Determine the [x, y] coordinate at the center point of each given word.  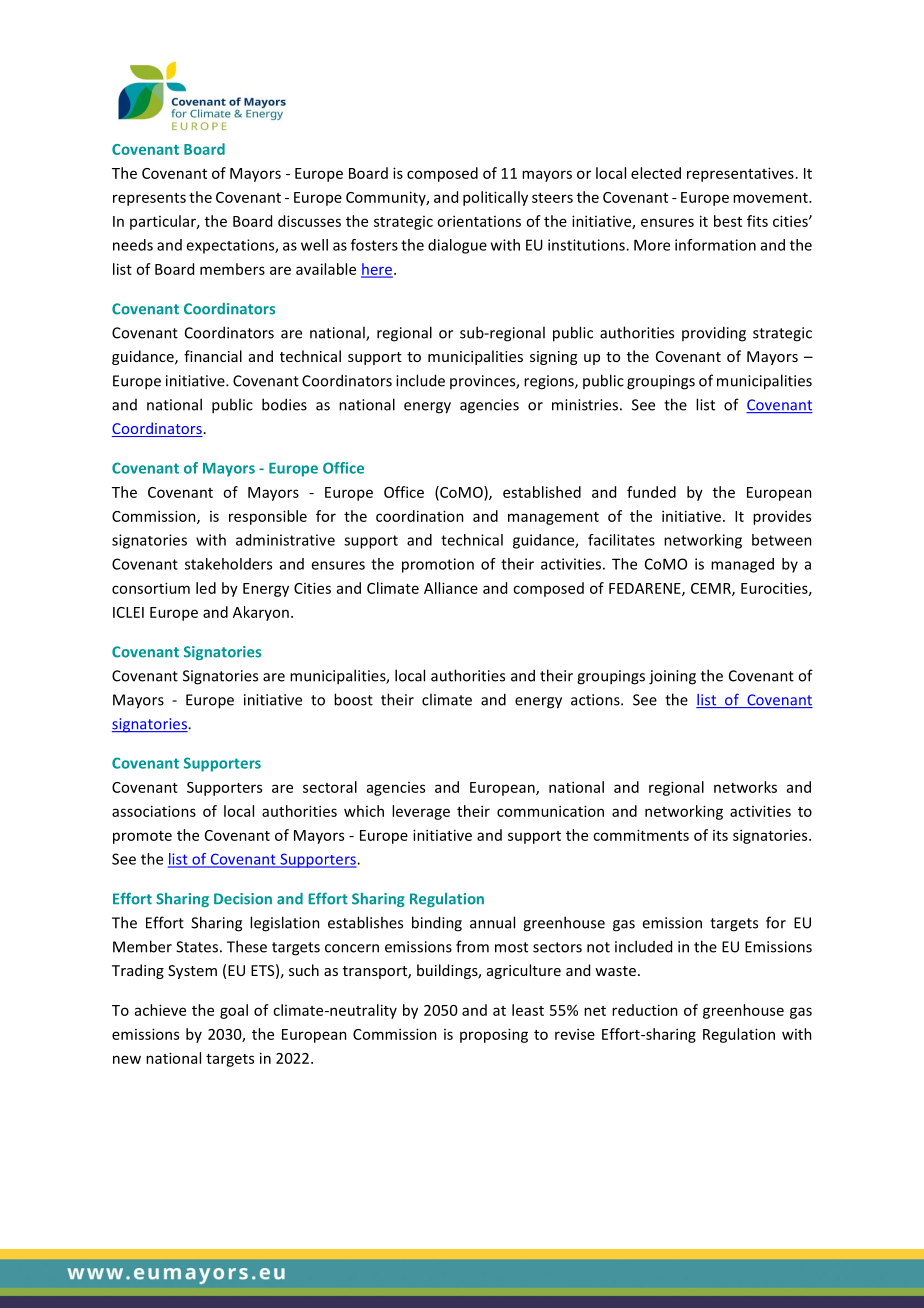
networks [745, 787]
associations [154, 811]
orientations [479, 221]
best [728, 221]
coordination [420, 516]
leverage [421, 812]
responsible [268, 517]
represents [149, 199]
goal [234, 1011]
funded [651, 492]
